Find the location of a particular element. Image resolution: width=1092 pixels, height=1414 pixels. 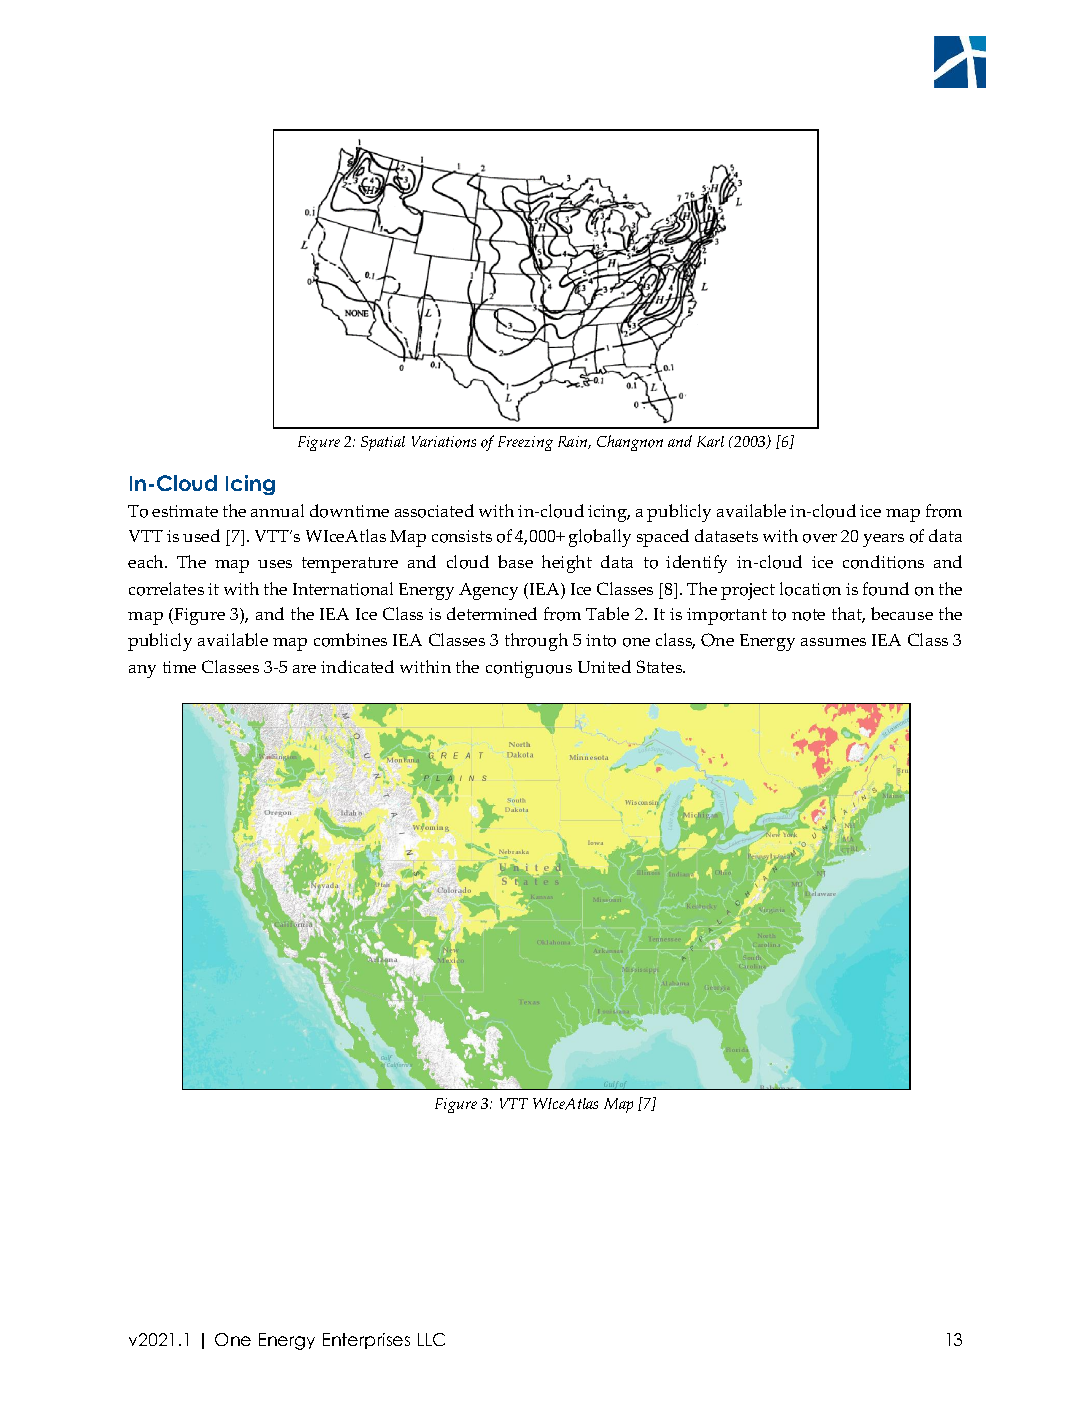

States is located at coordinates (661, 666).
